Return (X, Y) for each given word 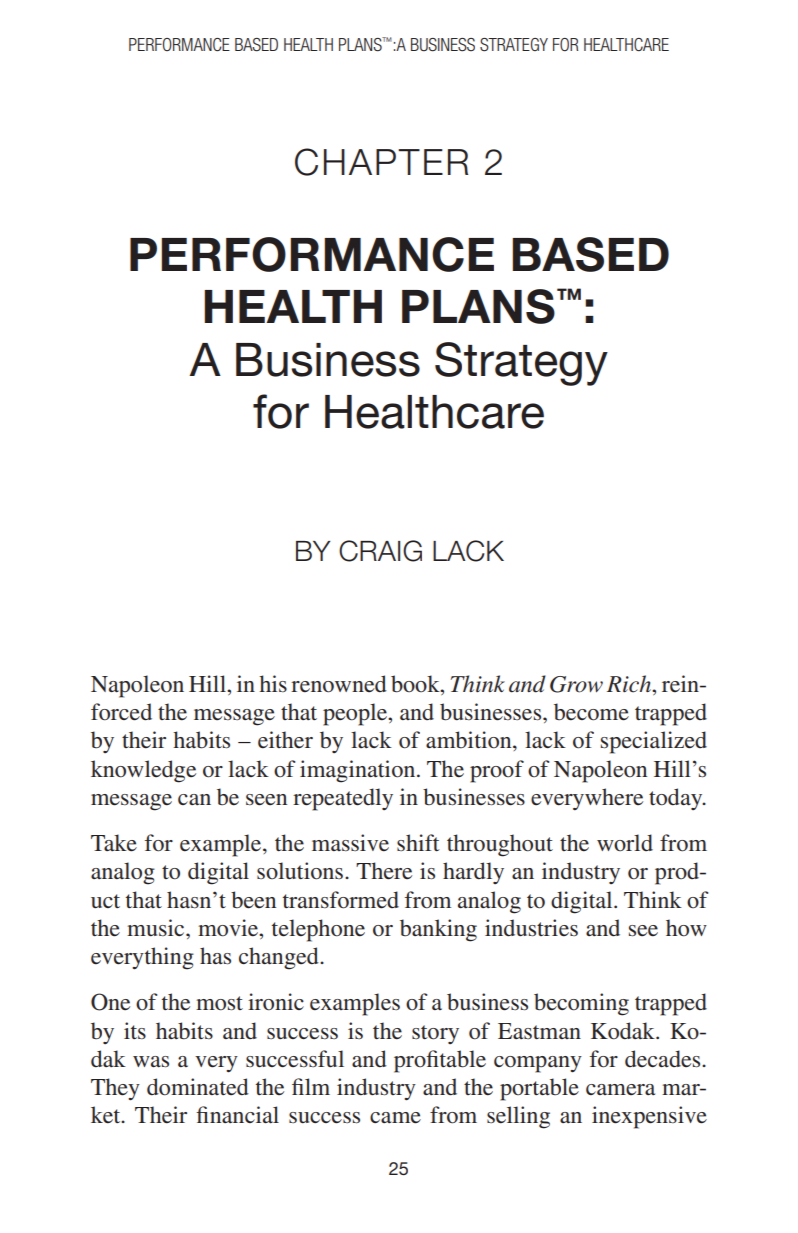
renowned (339, 684)
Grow (576, 684)
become (591, 712)
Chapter (381, 162)
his (273, 683)
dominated (198, 1087)
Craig (380, 551)
